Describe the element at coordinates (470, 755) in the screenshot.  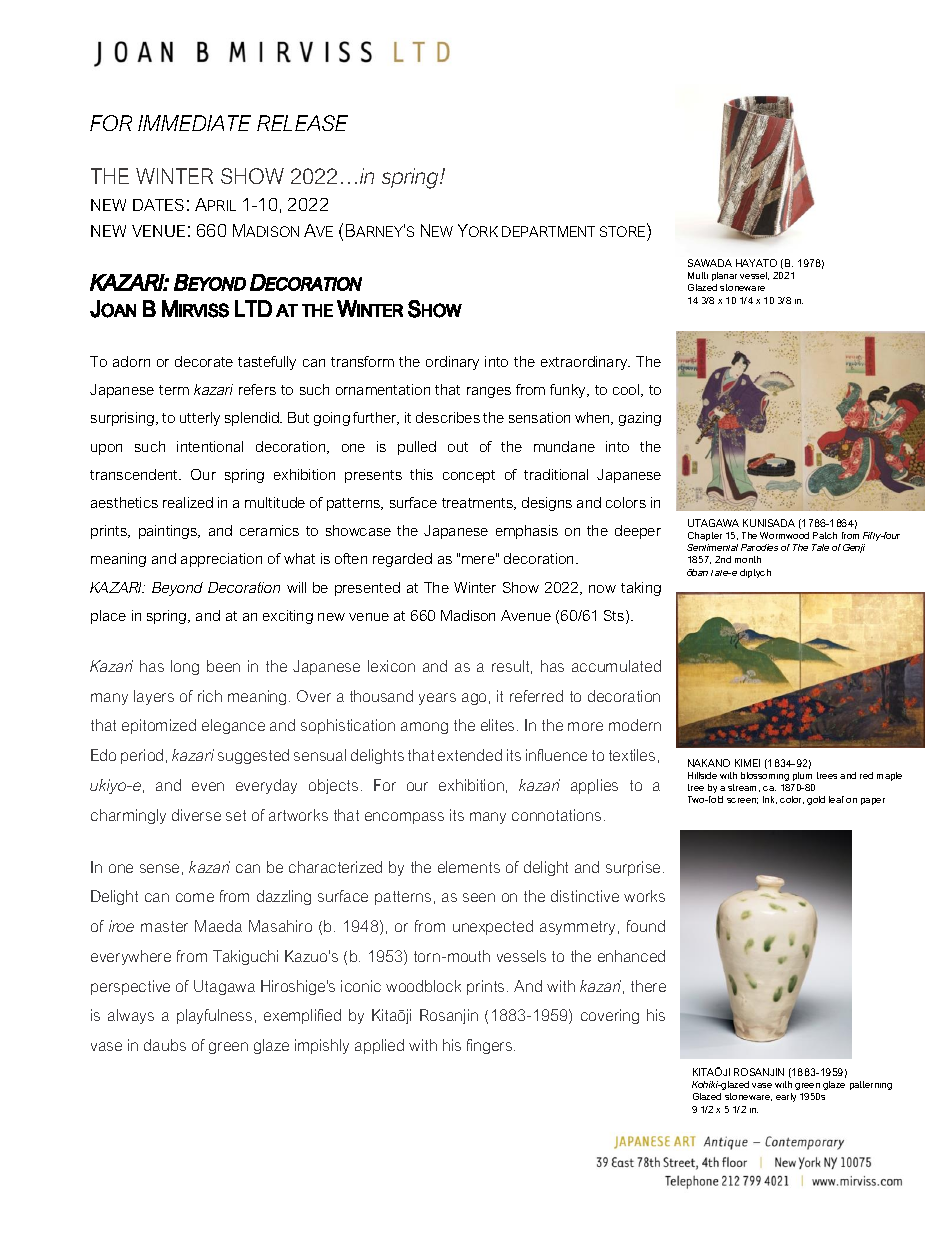
I see `extended` at that location.
